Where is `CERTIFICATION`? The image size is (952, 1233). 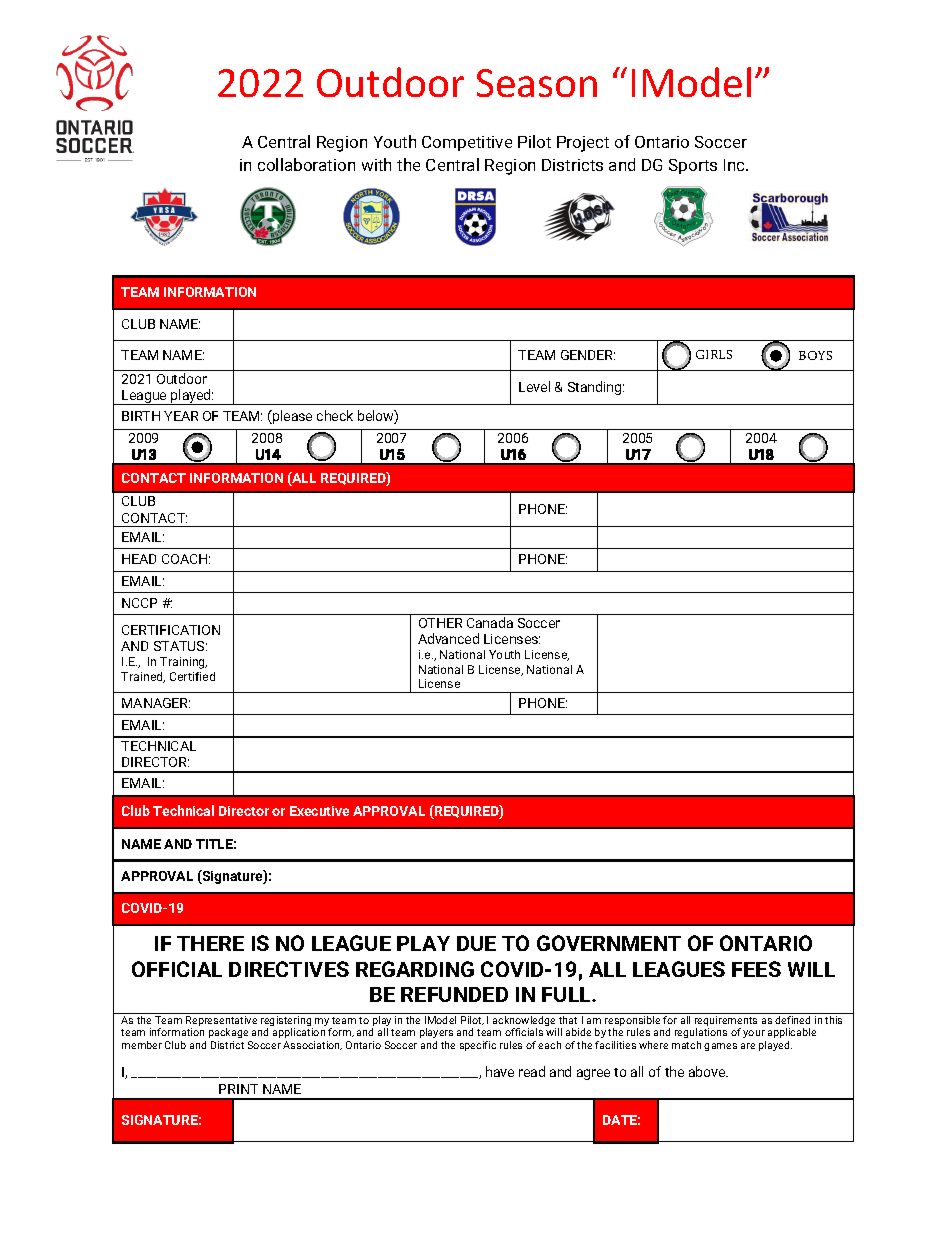
CERTIFICATION is located at coordinates (171, 630).
